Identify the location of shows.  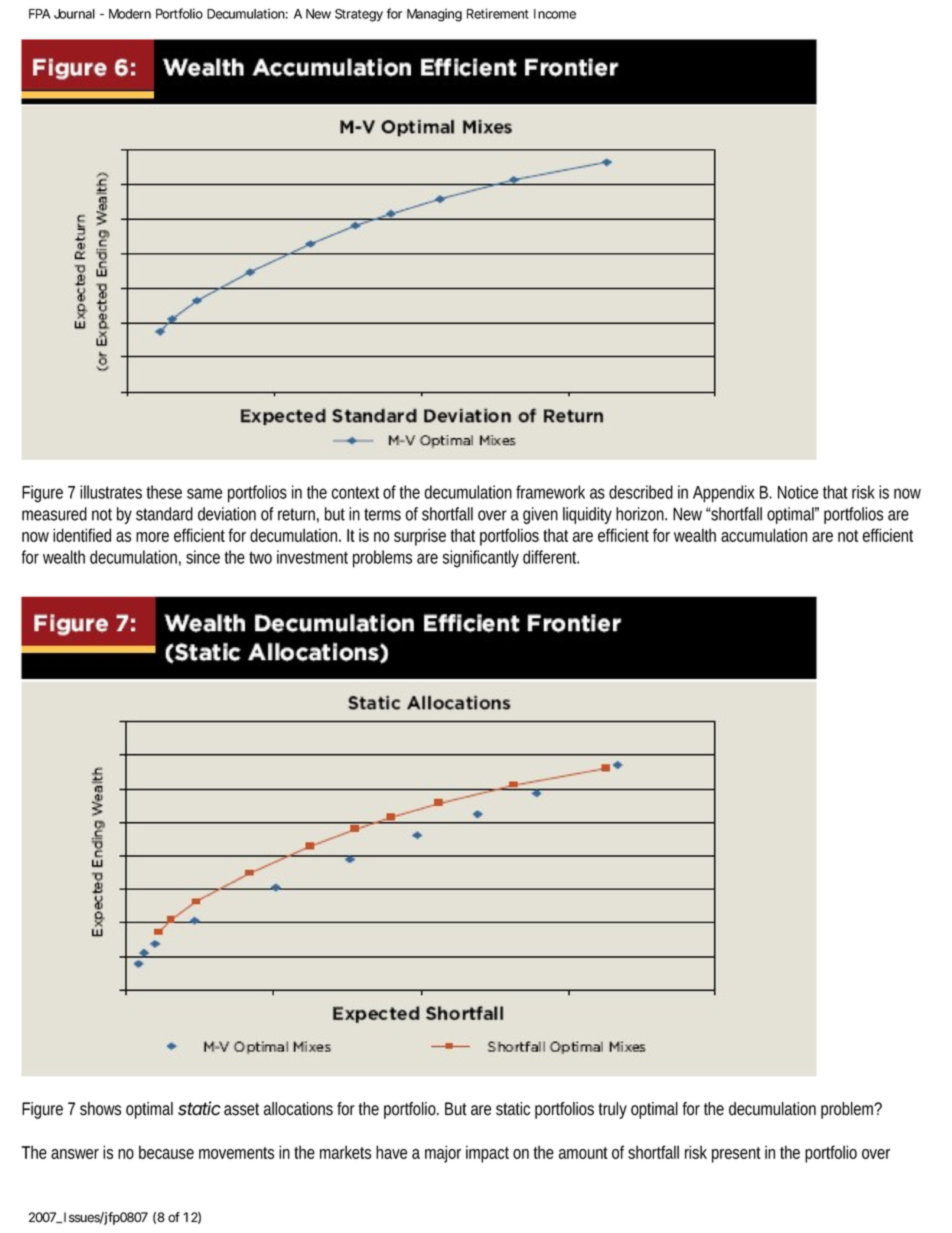
(100, 1109).
